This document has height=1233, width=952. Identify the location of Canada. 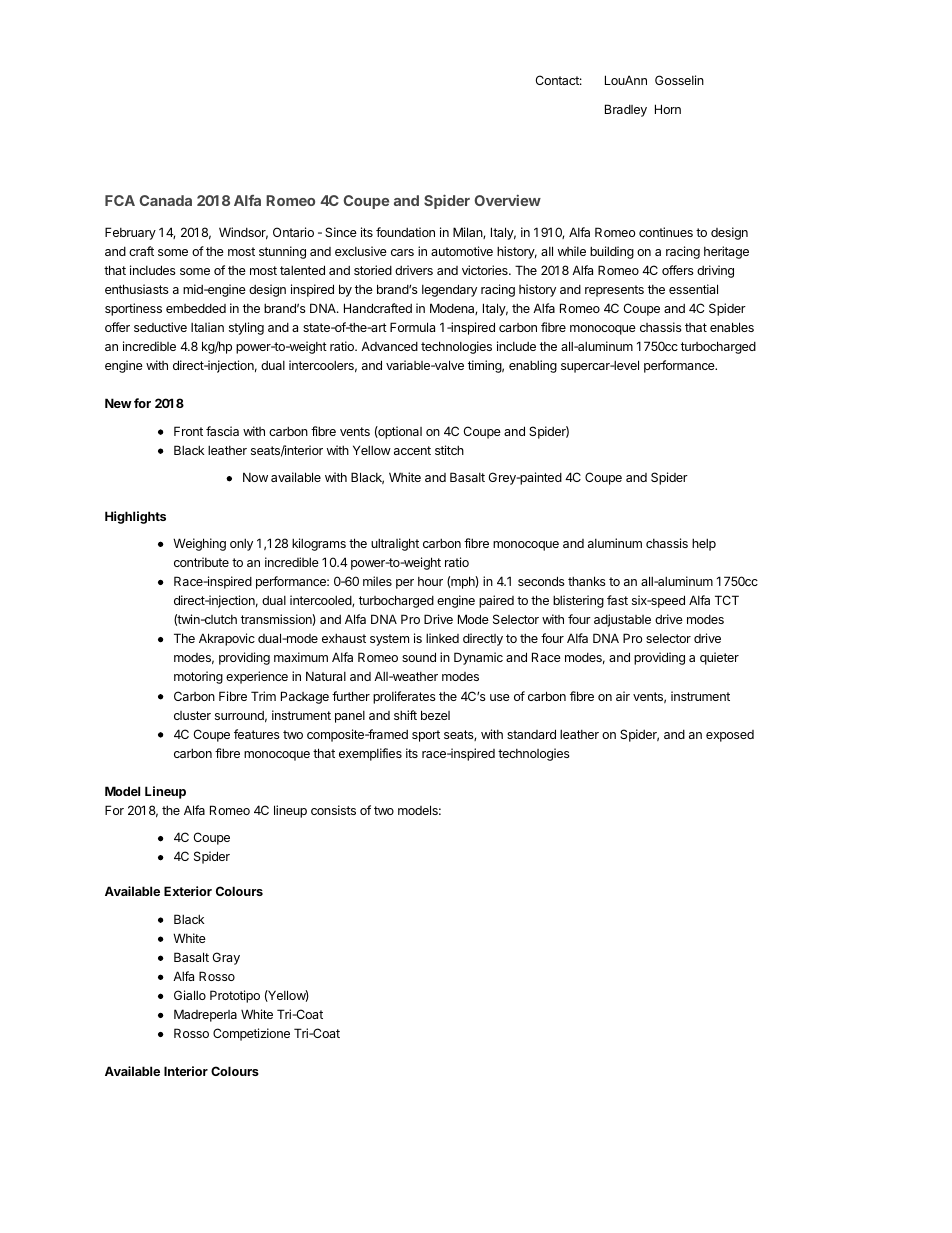
(165, 200).
